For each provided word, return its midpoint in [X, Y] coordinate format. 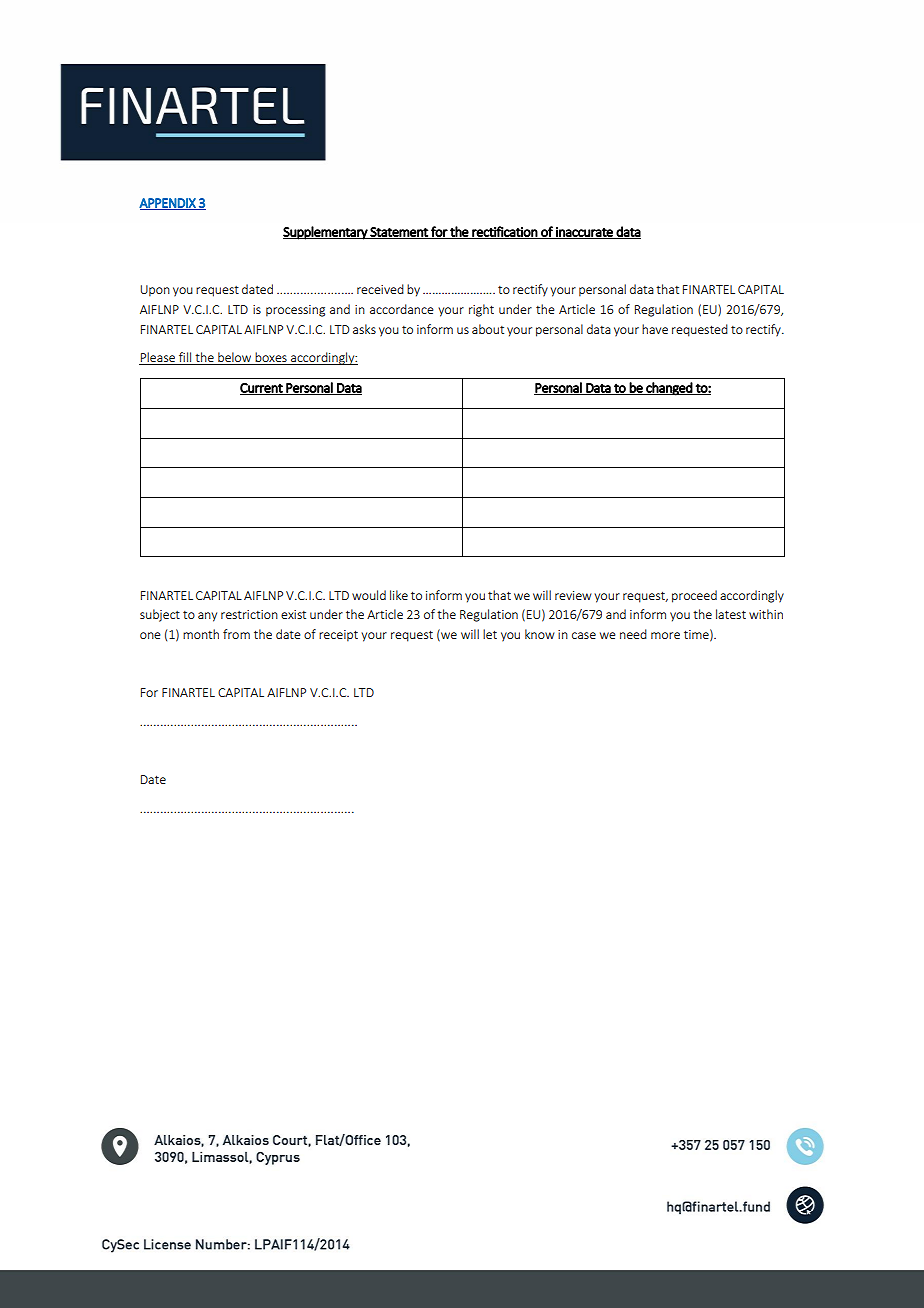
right [481, 310]
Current [262, 389]
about [488, 329]
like [399, 595]
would [369, 595]
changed [669, 389]
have [655, 329]
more [665, 635]
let [490, 634]
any [207, 617]
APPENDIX [168, 204]
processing [295, 311]
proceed [694, 596]
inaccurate [584, 233]
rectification [504, 232]
